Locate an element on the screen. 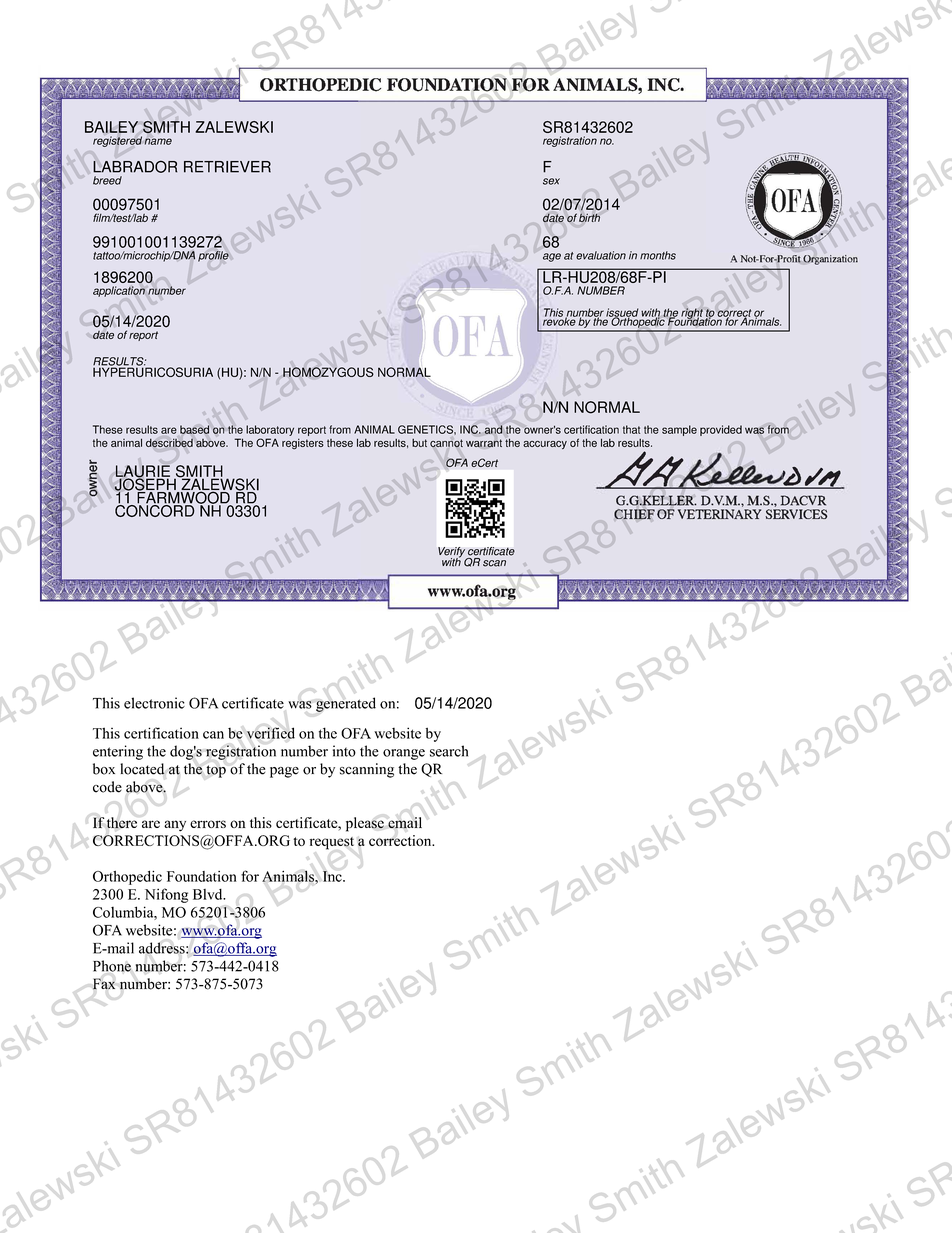 This screenshot has height=1233, width=952. birth is located at coordinates (589, 217).
